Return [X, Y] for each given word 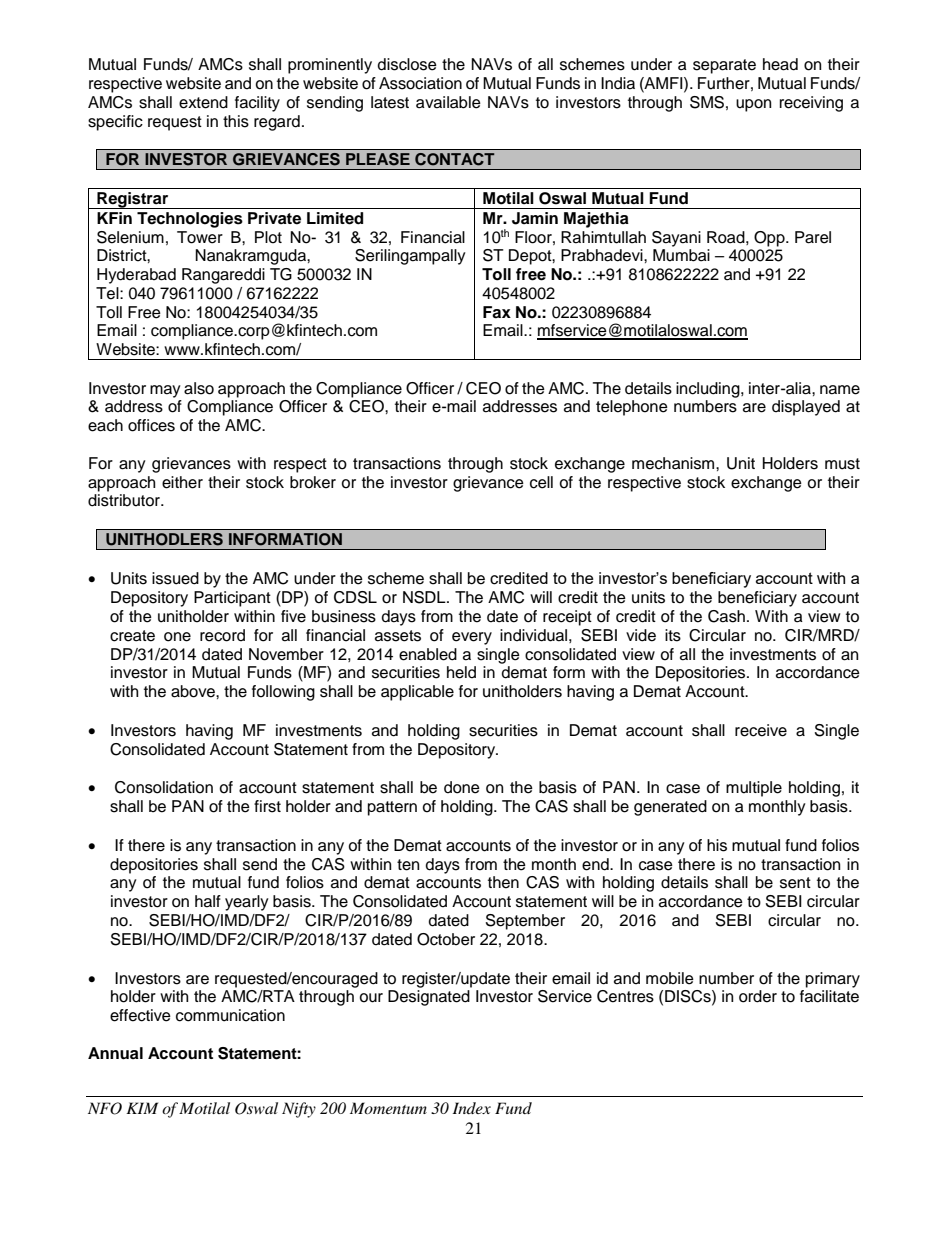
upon [753, 105]
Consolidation [164, 787]
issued [175, 578]
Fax [497, 312]
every [472, 638]
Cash [726, 616]
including [709, 390]
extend [203, 102]
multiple [754, 789]
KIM [142, 1108]
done [462, 787]
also [199, 388]
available [448, 102]
